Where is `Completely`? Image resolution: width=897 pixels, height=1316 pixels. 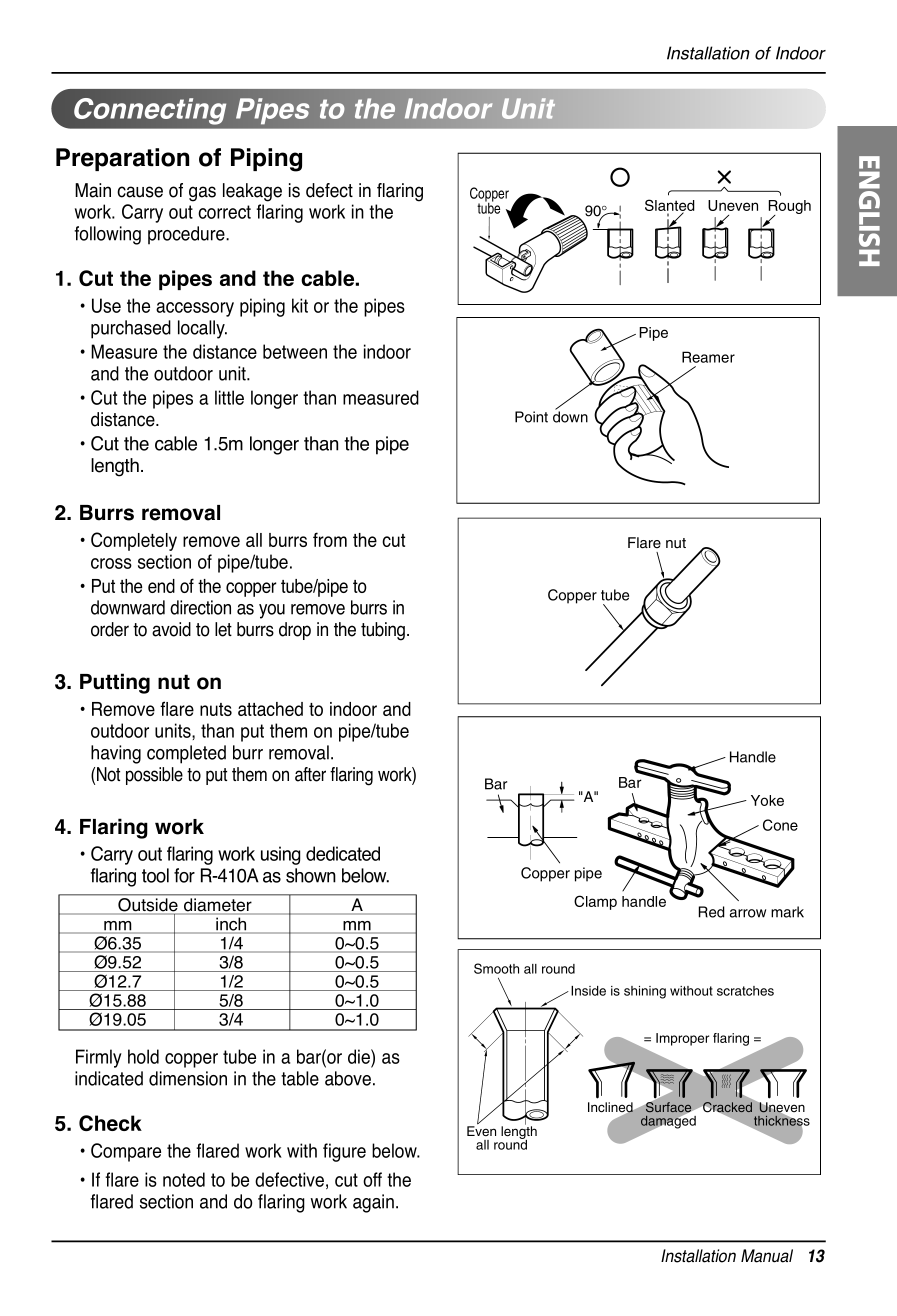
Completely is located at coordinates (134, 541).
